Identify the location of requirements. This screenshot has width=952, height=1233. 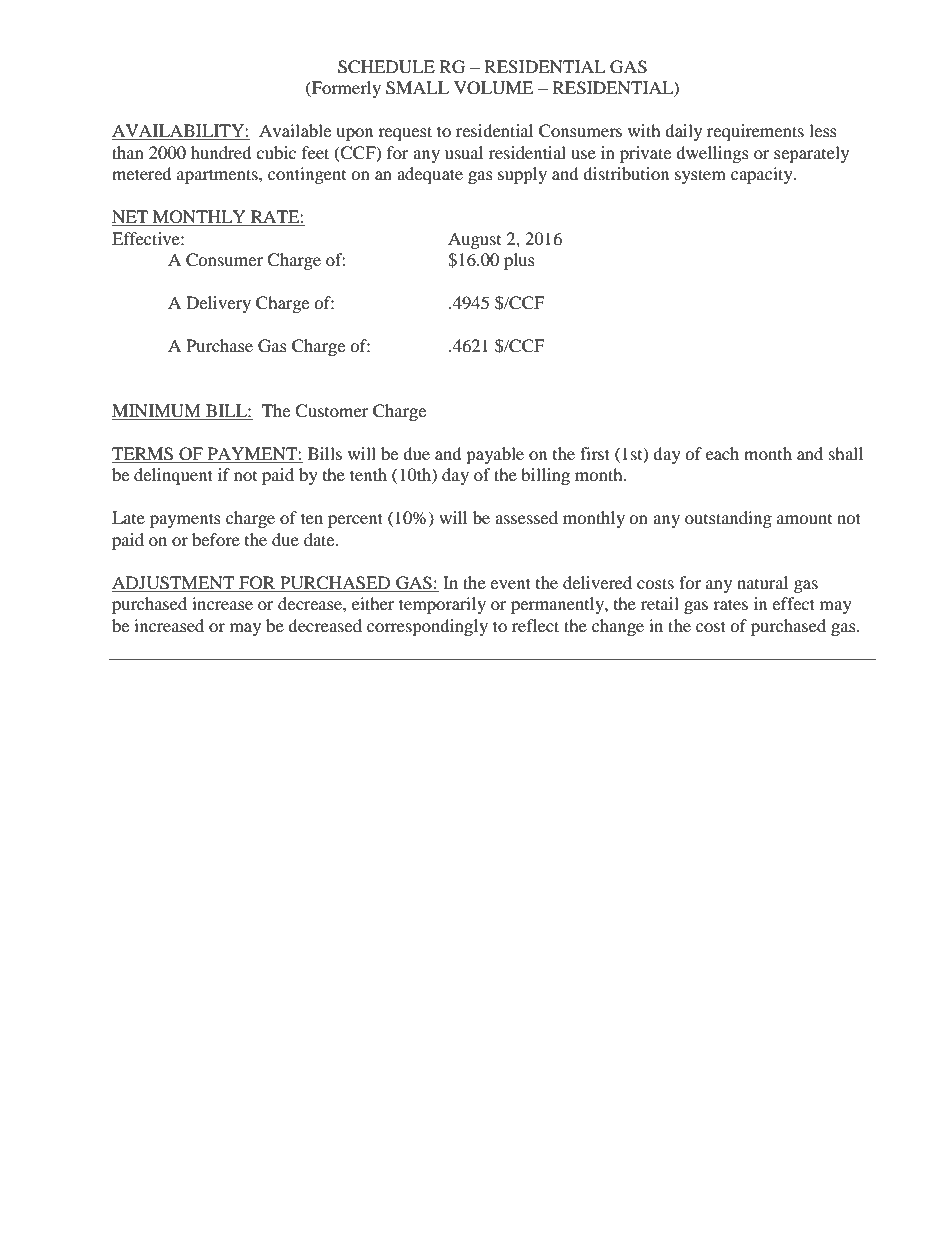
(755, 132).
